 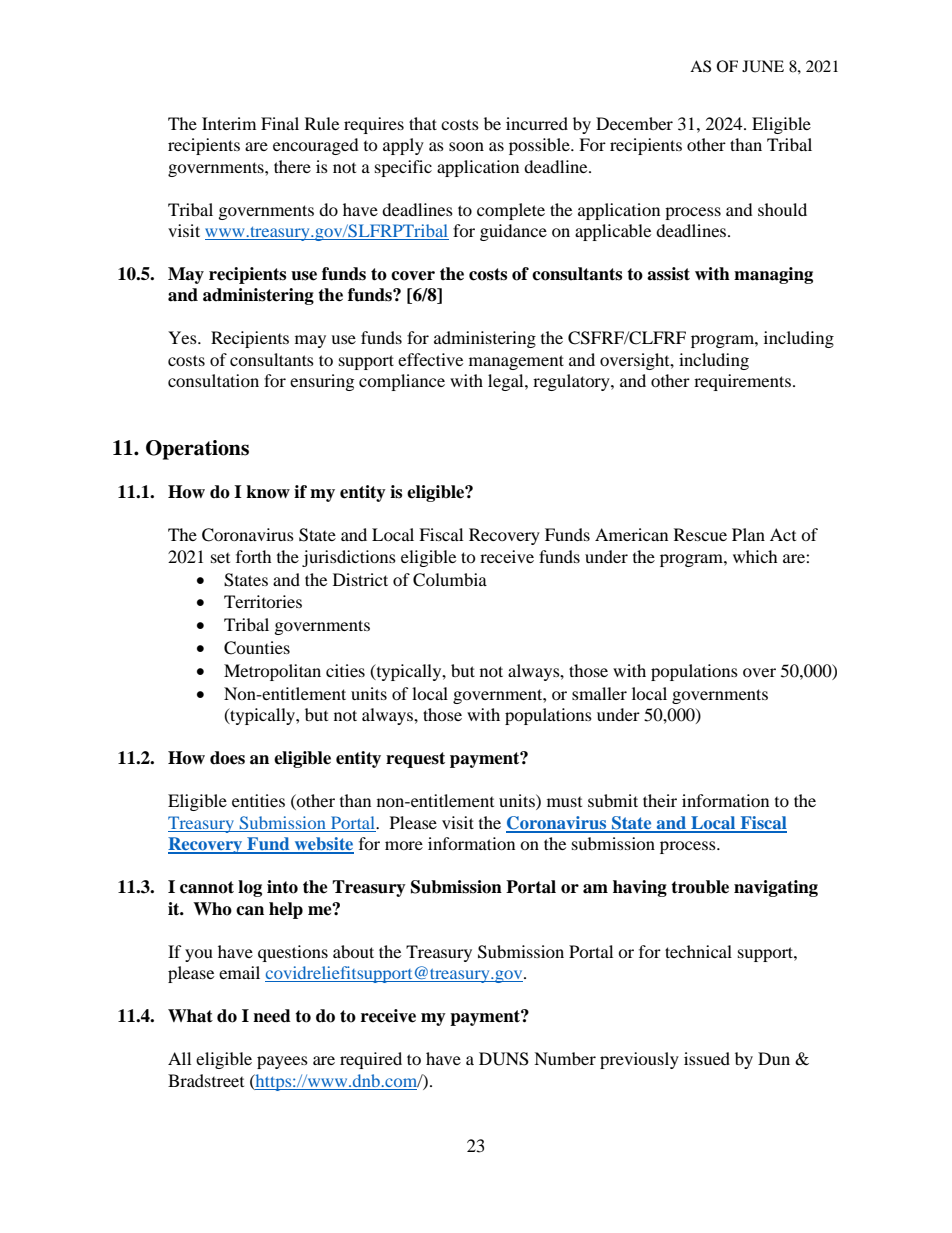 What do you see at coordinates (466, 146) in the screenshot?
I see `soon` at bounding box center [466, 146].
